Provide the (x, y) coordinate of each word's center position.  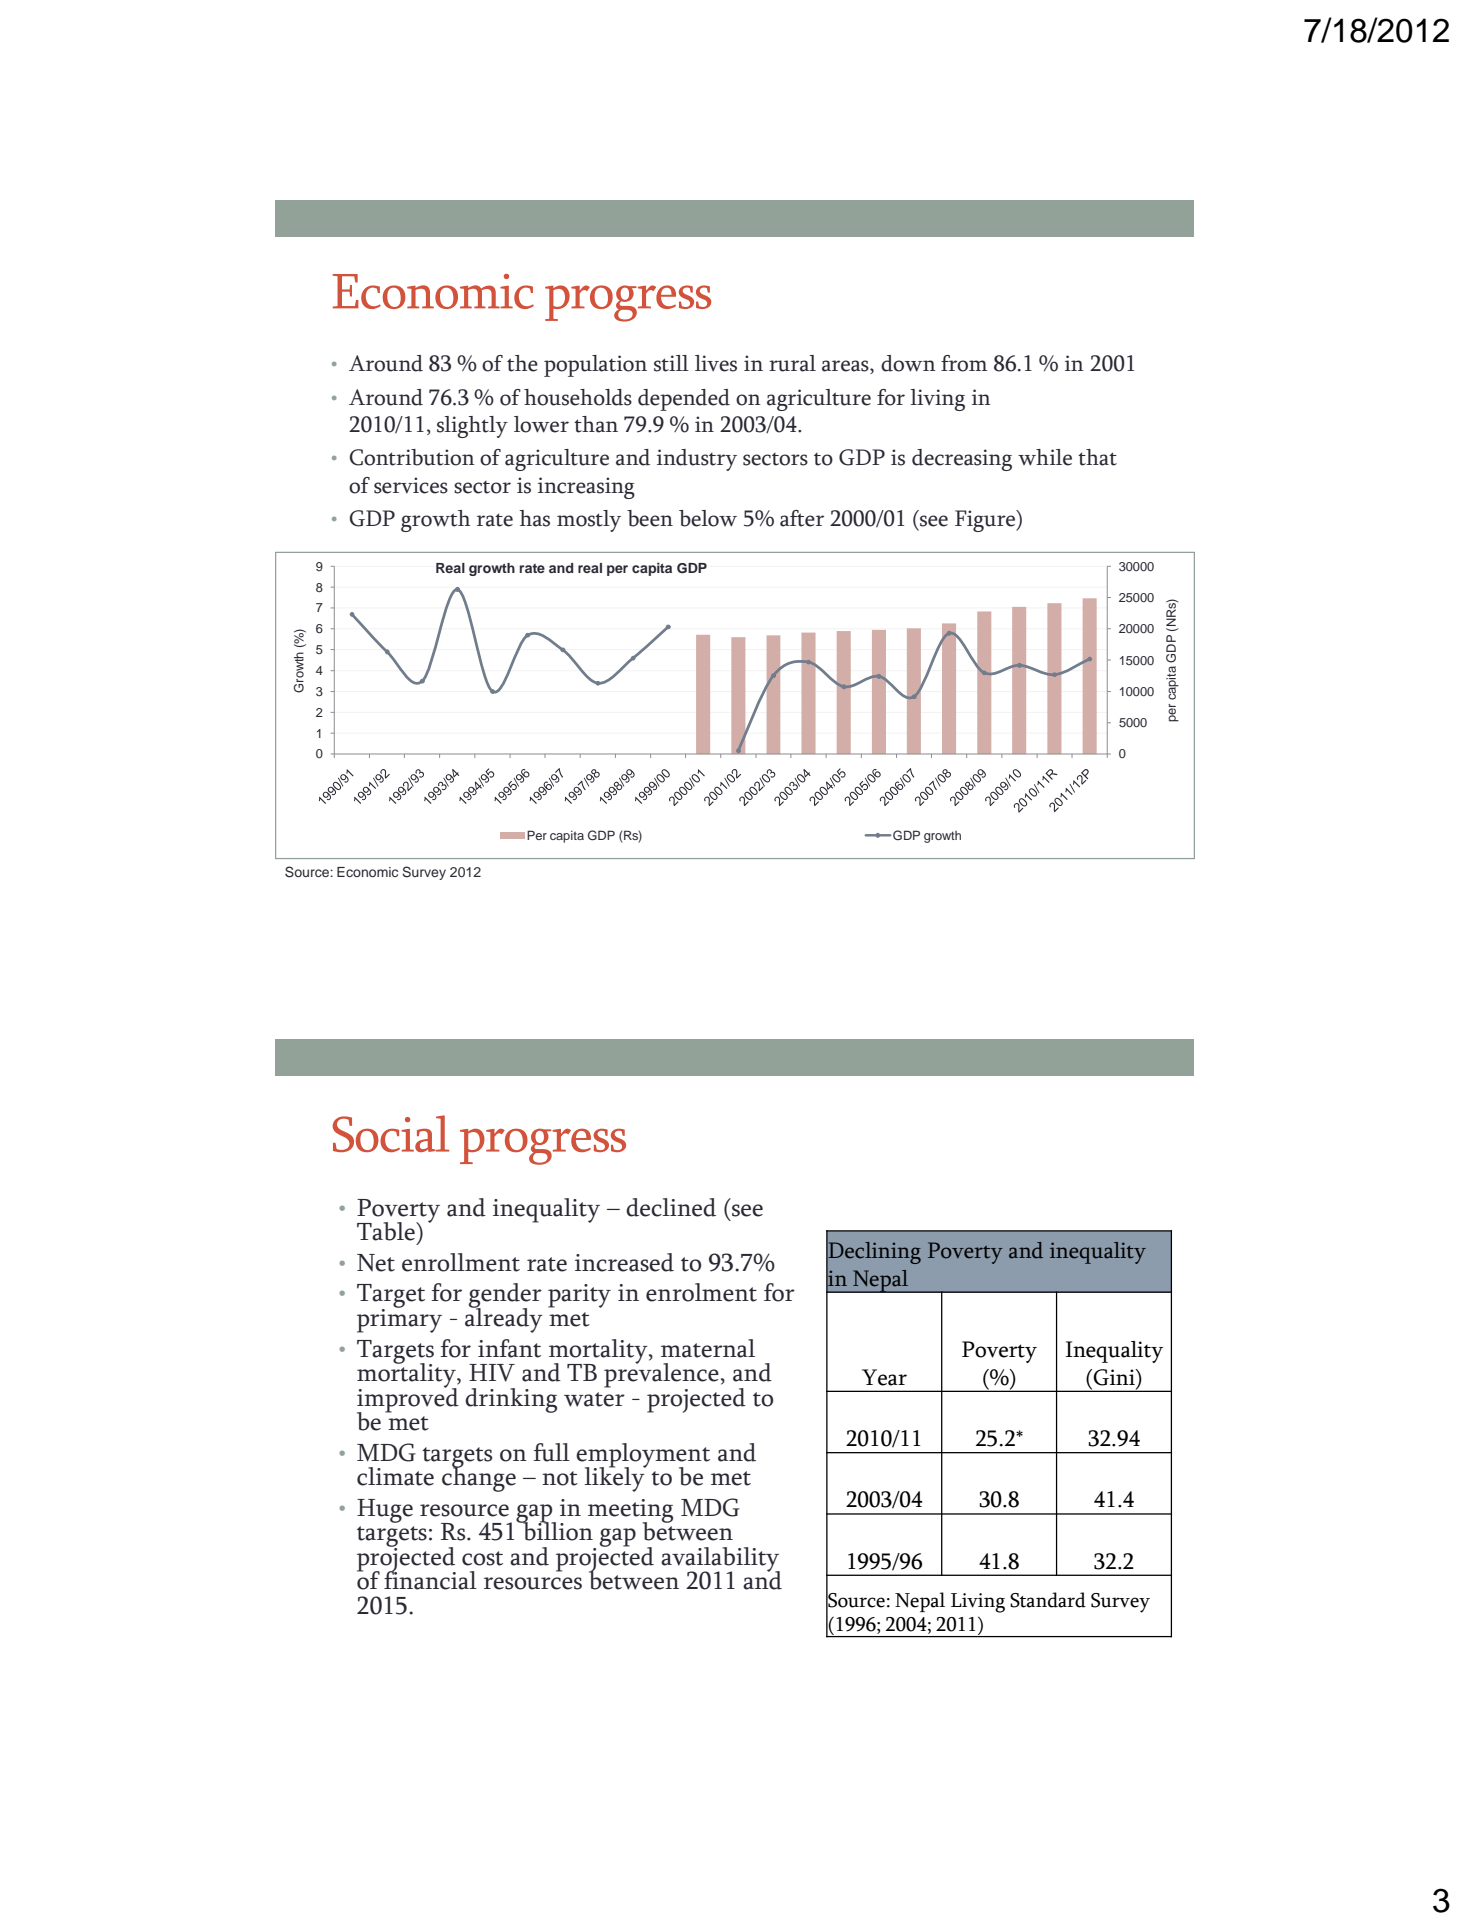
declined (671, 1207)
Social (391, 1133)
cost (482, 1558)
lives (716, 363)
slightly (472, 427)
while (1045, 457)
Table (387, 1231)
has (534, 518)
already (504, 1319)
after (802, 518)
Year (884, 1377)
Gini (1115, 1377)
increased (624, 1262)
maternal (708, 1348)
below (708, 518)
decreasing (962, 460)
